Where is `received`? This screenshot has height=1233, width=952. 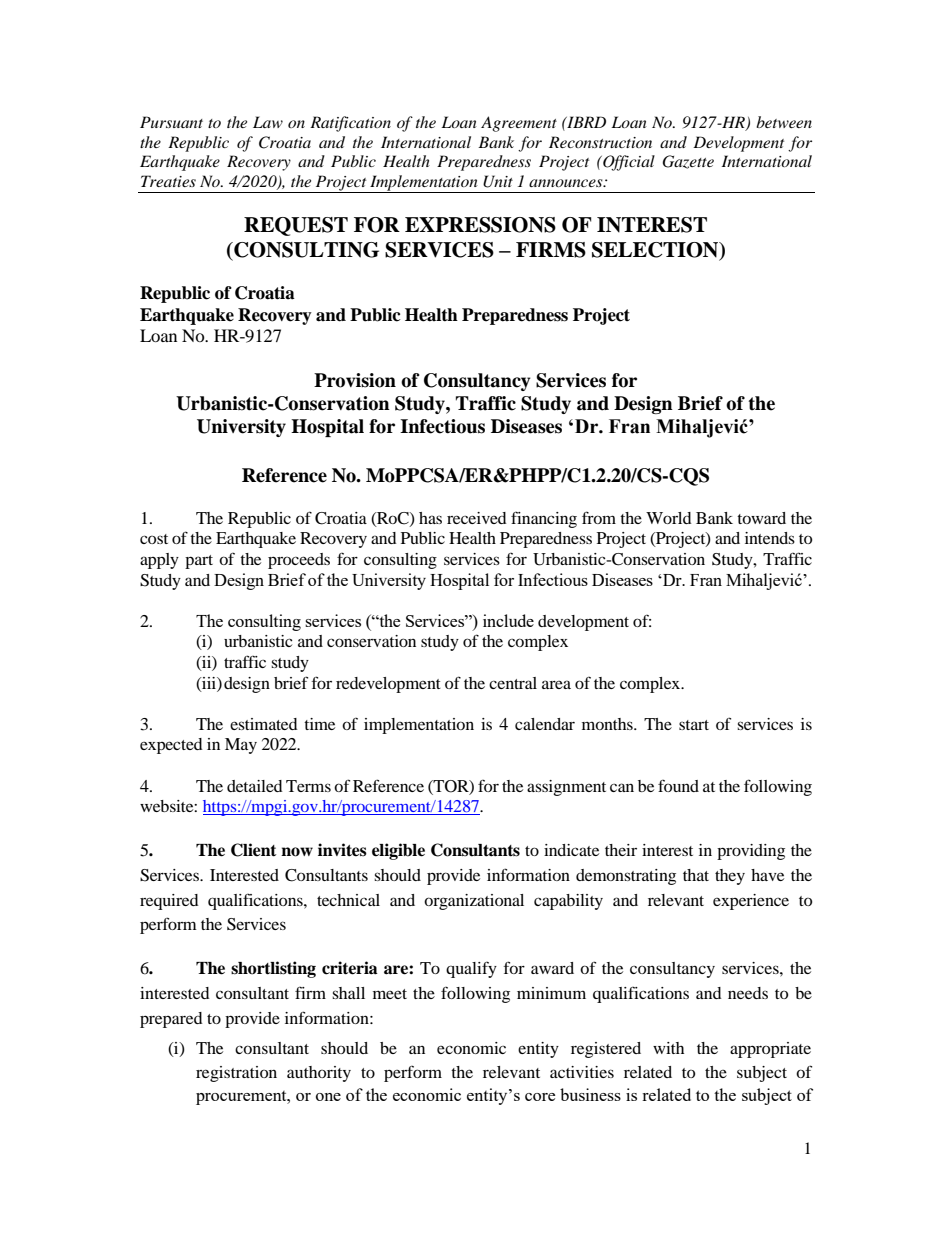 received is located at coordinates (477, 518).
